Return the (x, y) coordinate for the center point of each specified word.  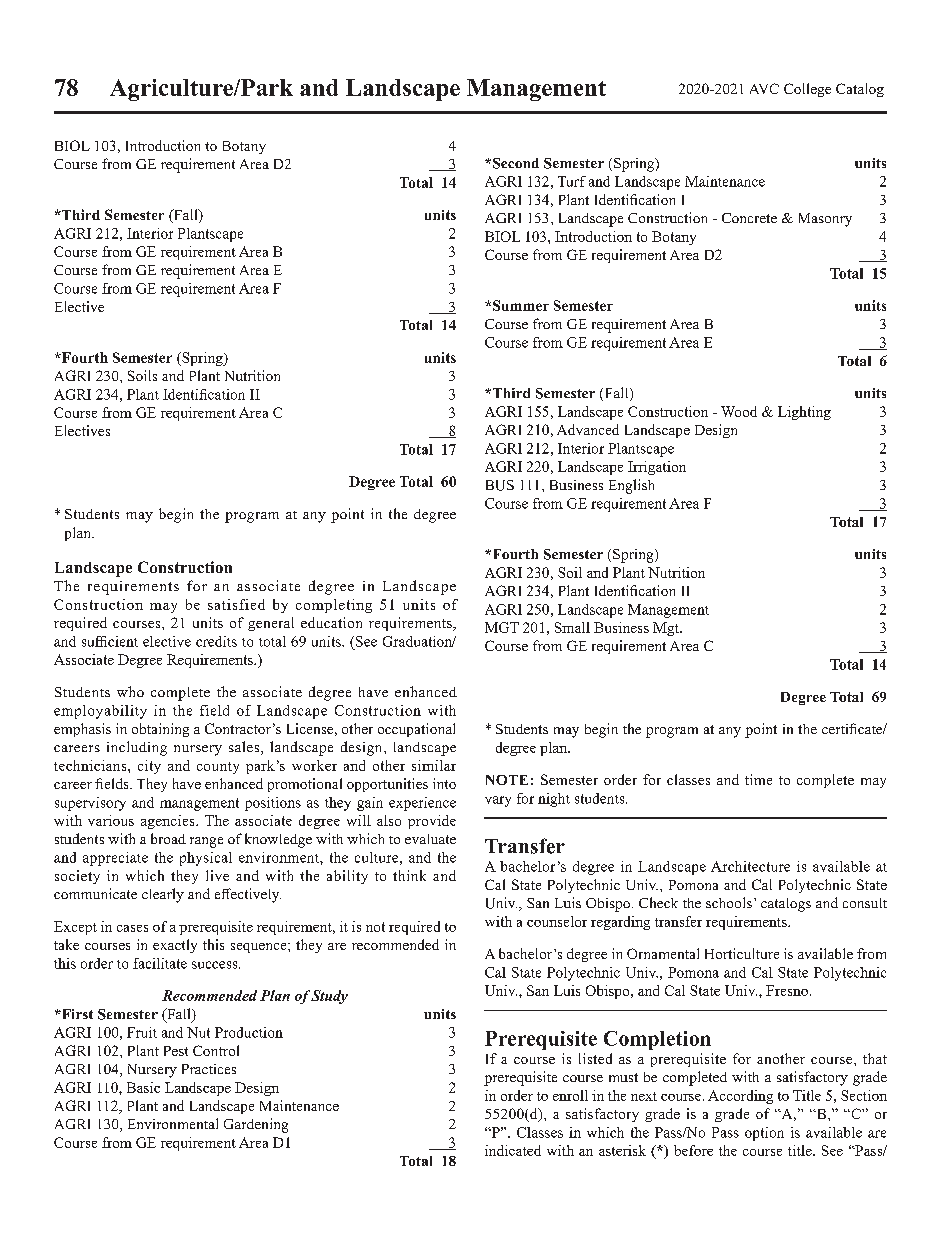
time (758, 779)
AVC (764, 88)
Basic (143, 1087)
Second (516, 163)
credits (216, 641)
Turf (572, 181)
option (764, 1134)
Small (572, 627)
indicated (513, 1150)
